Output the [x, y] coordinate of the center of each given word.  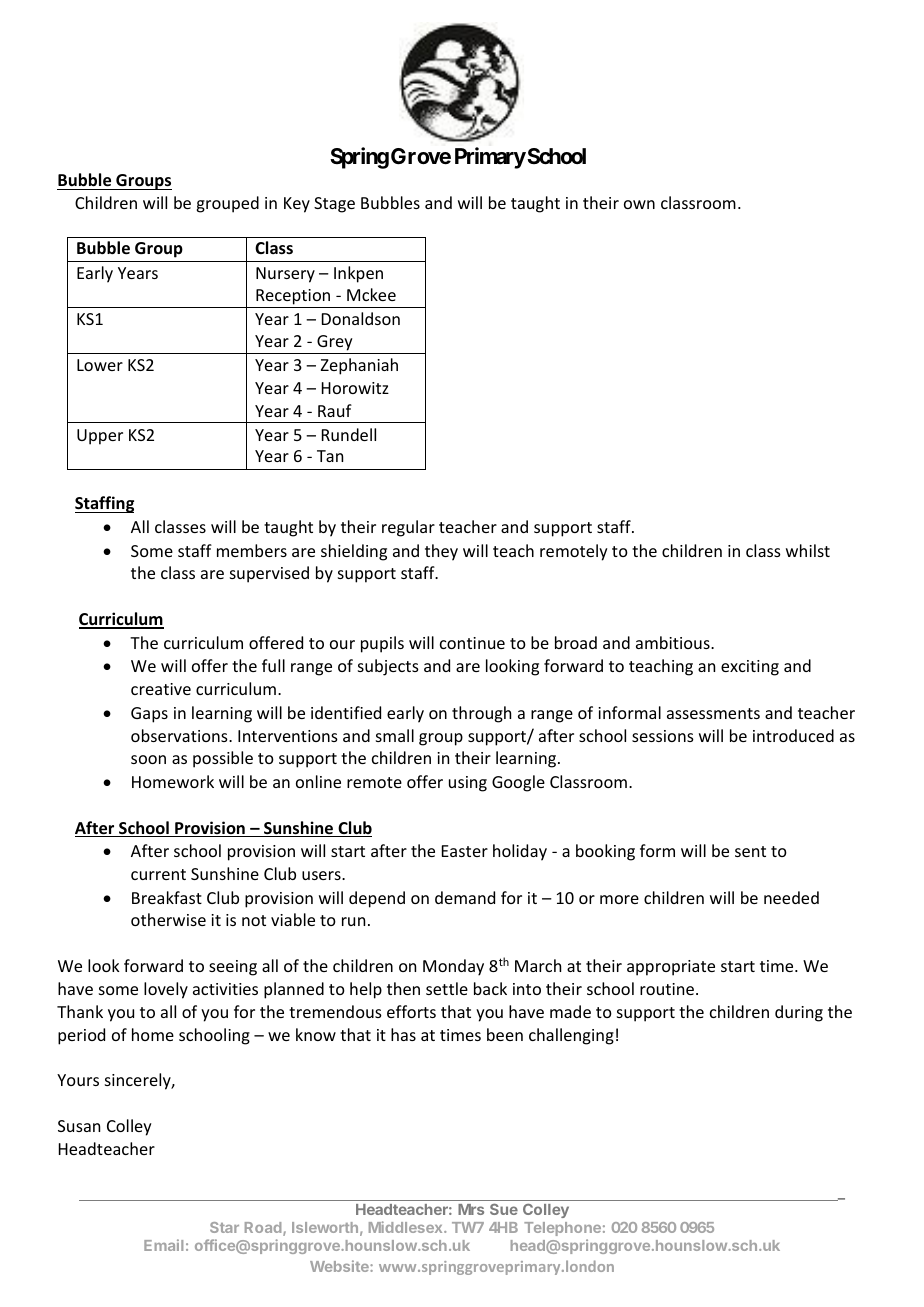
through [481, 714]
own [639, 204]
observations [180, 735]
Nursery [285, 275]
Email [163, 1245]
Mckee [371, 294]
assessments [713, 713]
